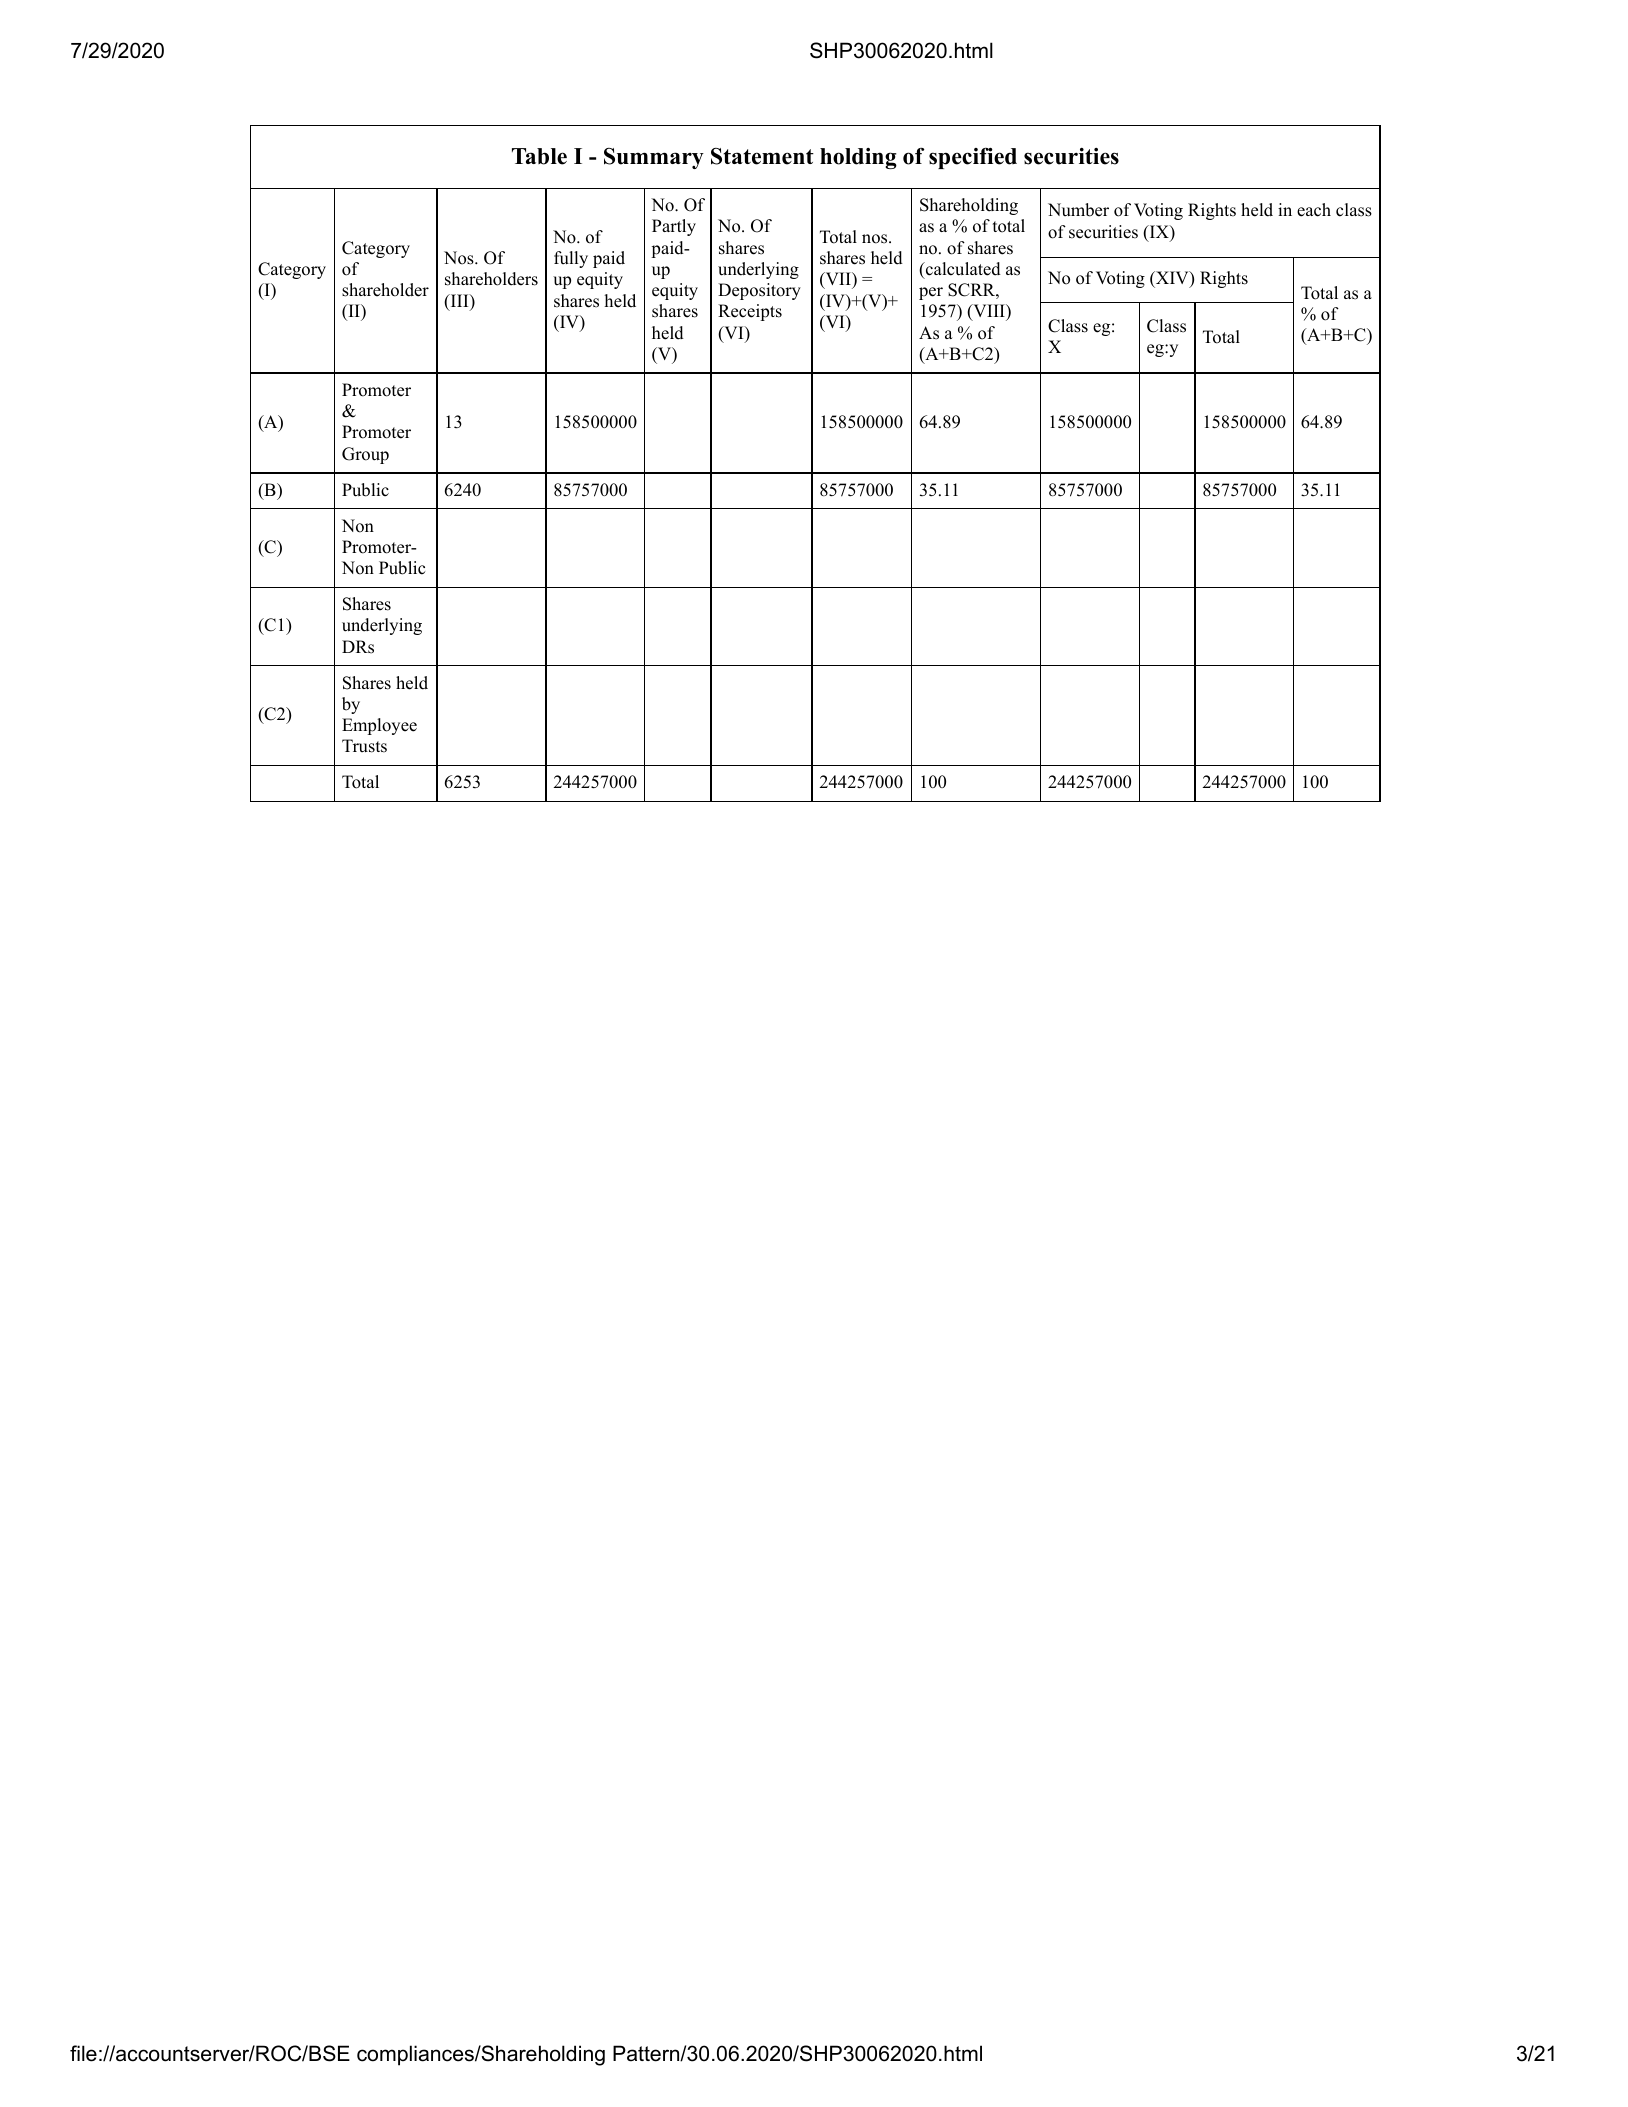  Describe the element at coordinates (1314, 210) in the screenshot. I see `each` at that location.
